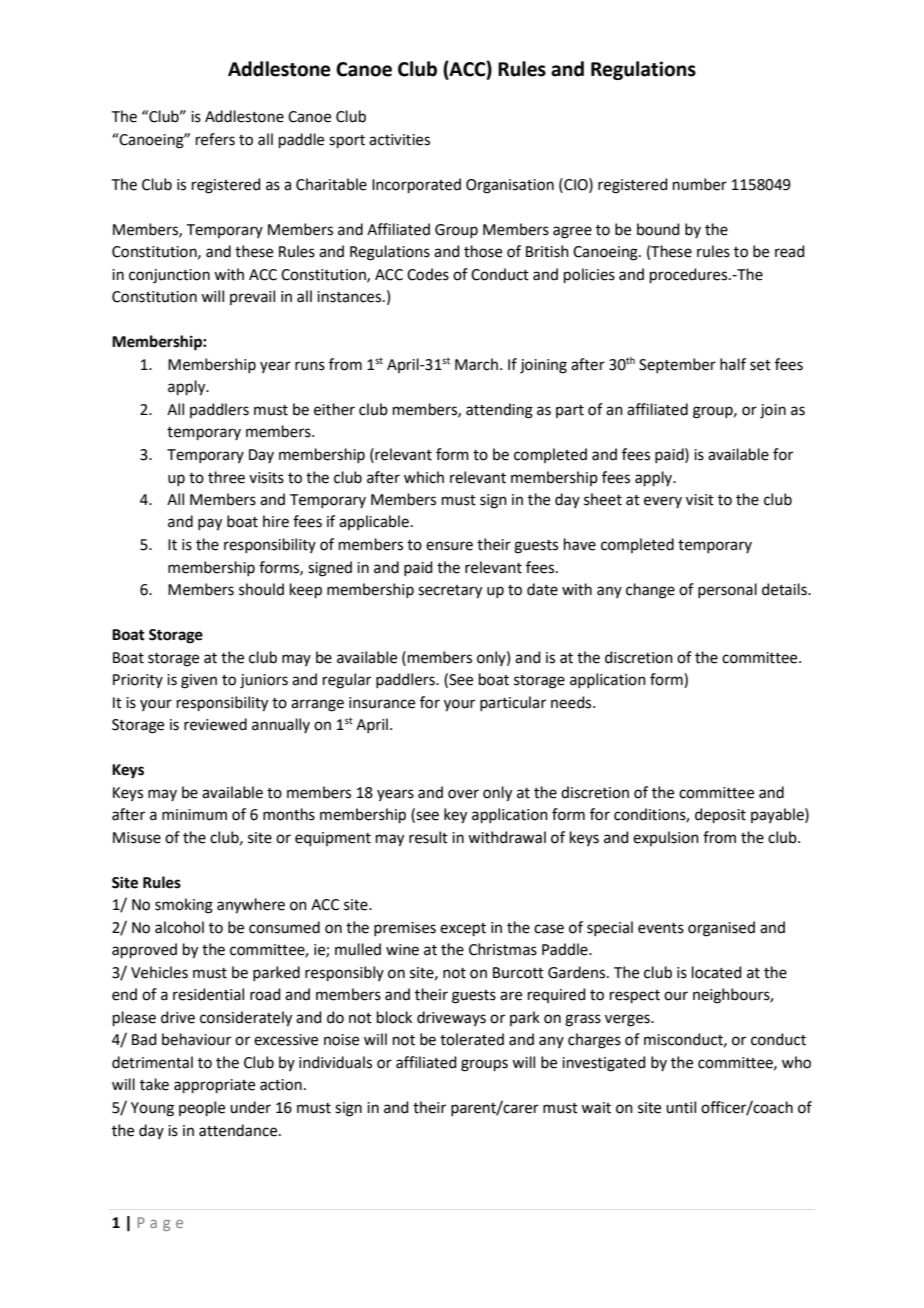 The height and width of the screenshot is (1308, 924). Describe the element at coordinates (510, 186) in the screenshot. I see `Organisation` at that location.
